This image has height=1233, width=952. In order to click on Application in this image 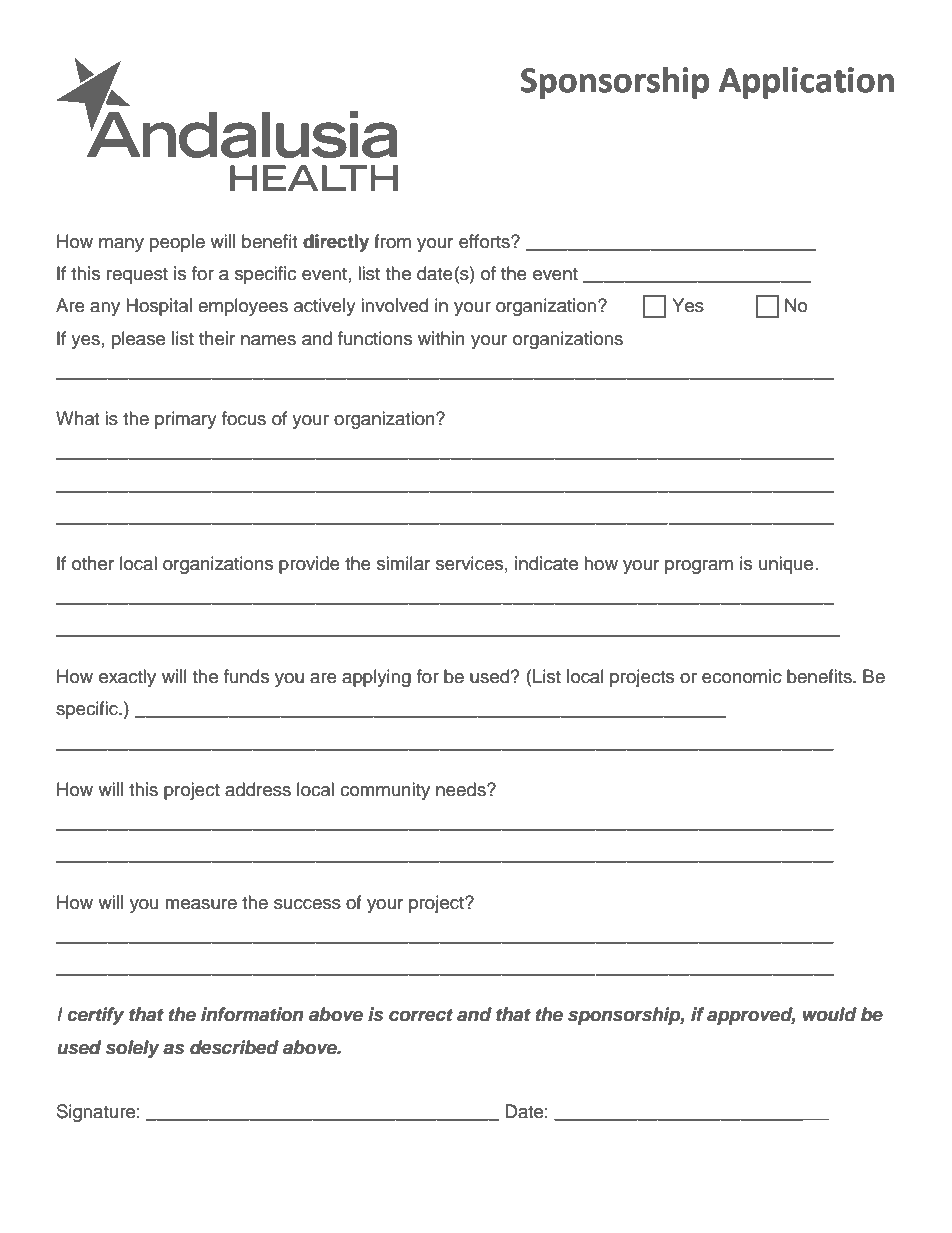, I will do `click(806, 83)`.
